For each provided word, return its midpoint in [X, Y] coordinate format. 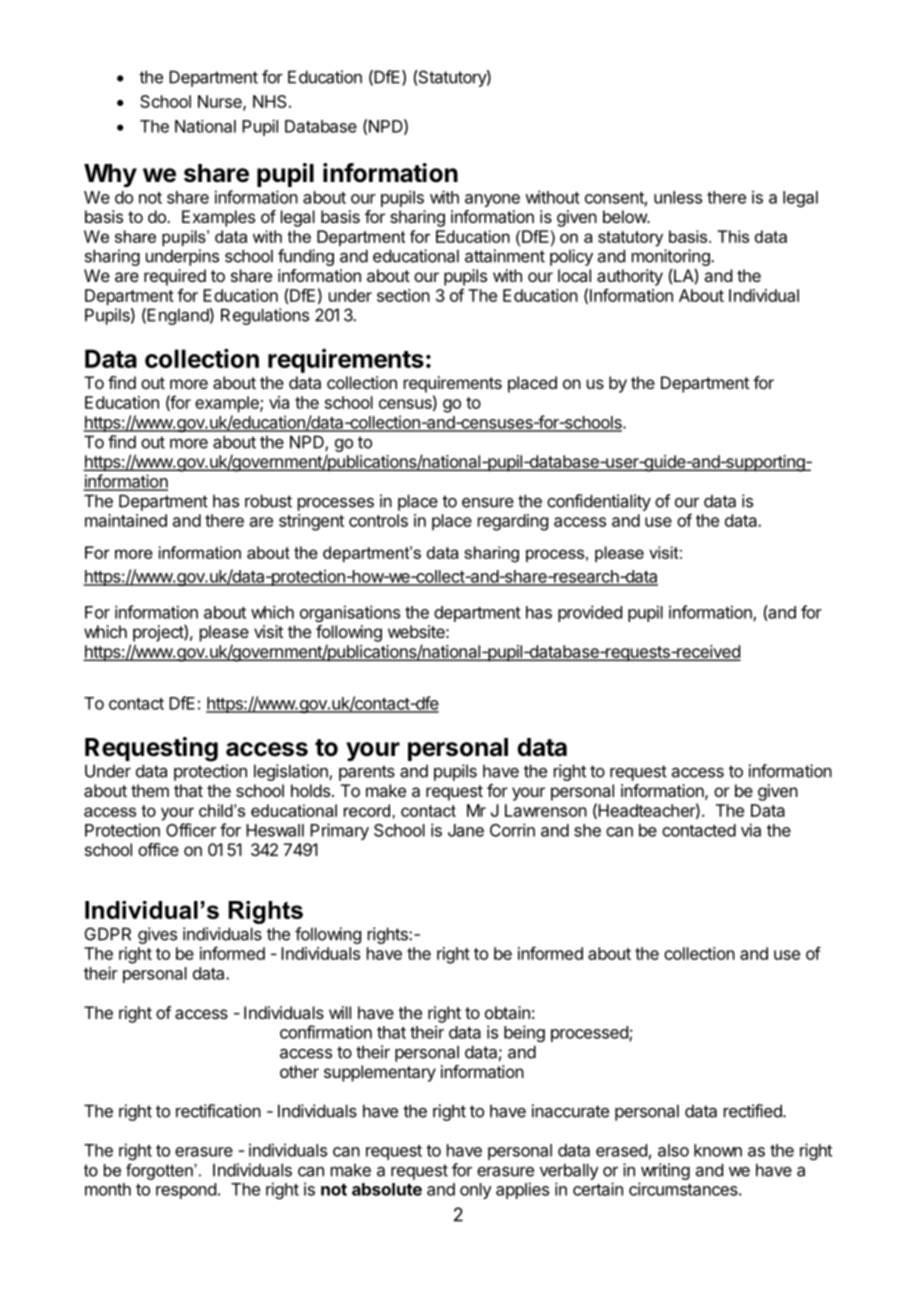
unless [678, 197]
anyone [492, 200]
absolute [387, 1189]
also [673, 1150]
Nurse [221, 102]
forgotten [160, 1171]
